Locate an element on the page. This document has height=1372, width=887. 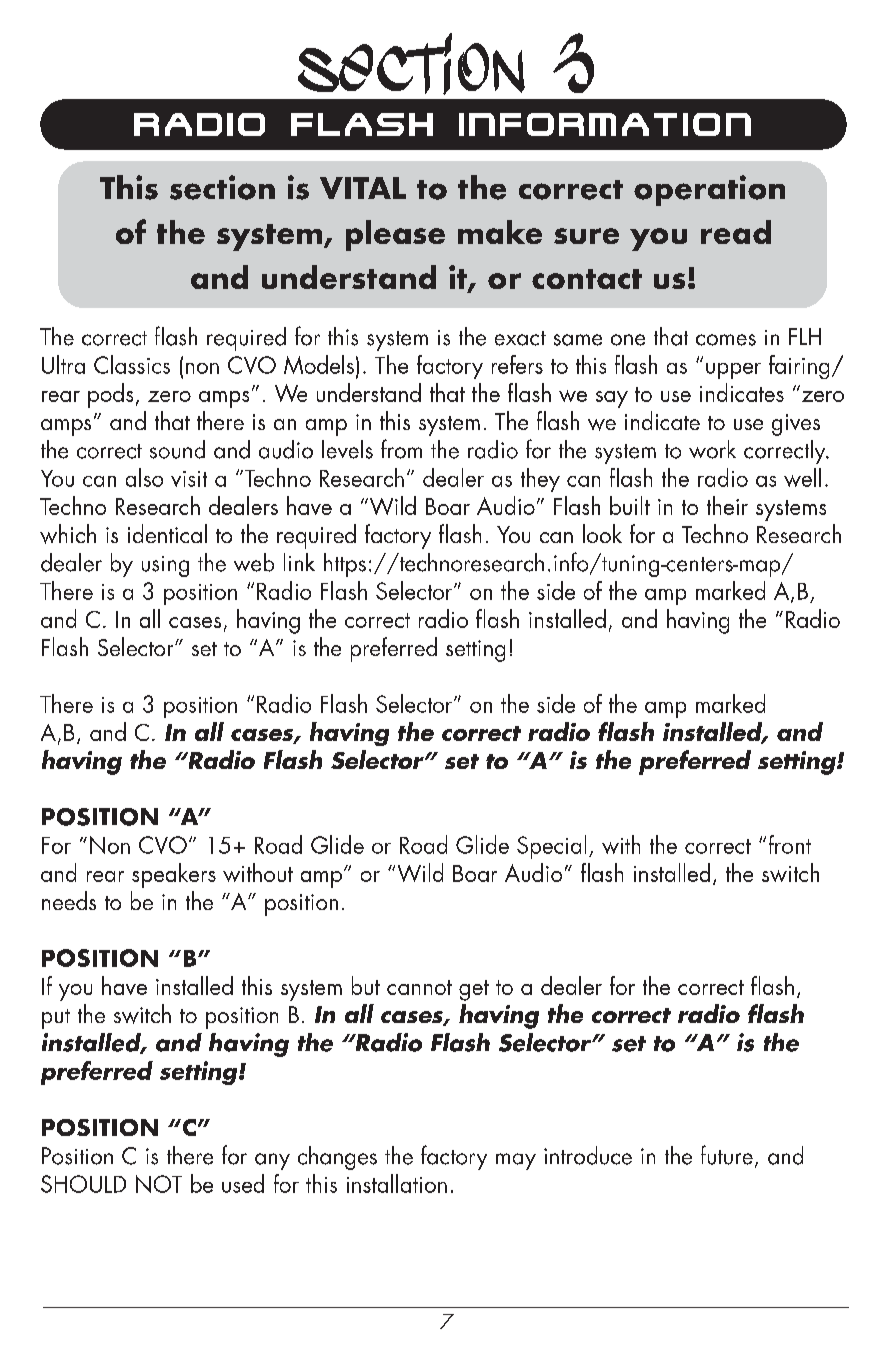
future is located at coordinates (727, 1155).
